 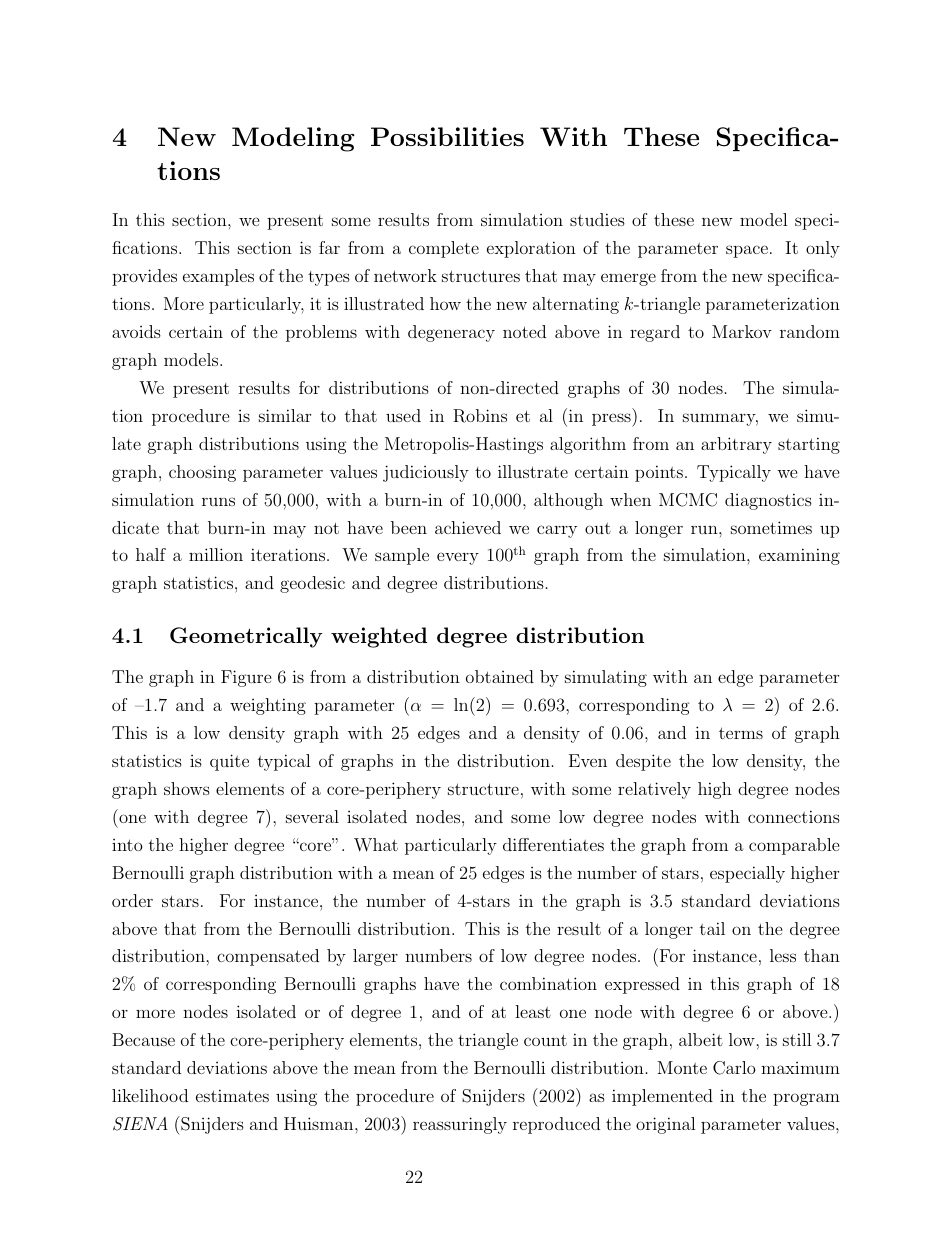 I want to click on Geometrically, so click(x=246, y=637).
